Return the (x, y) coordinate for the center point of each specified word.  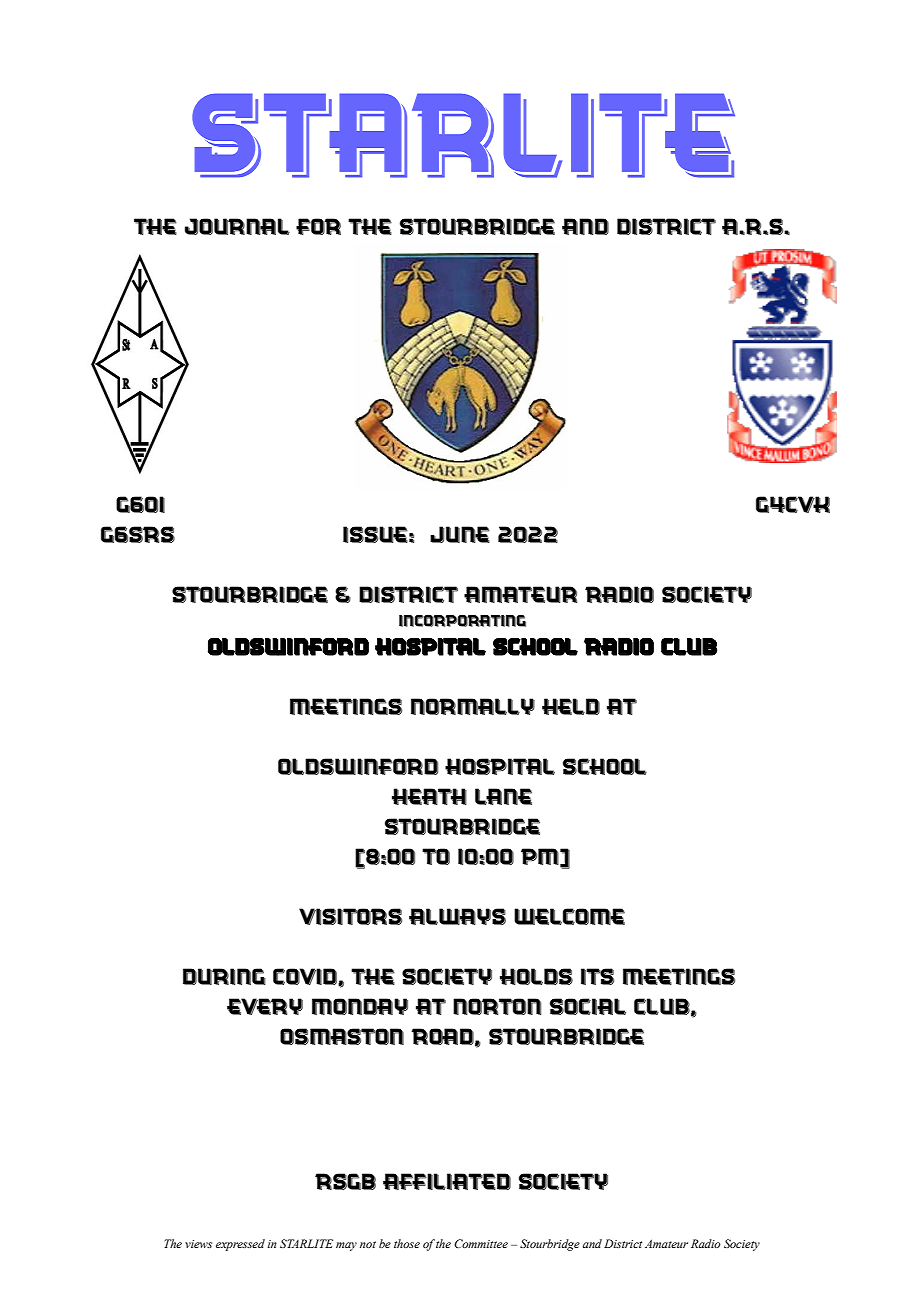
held (571, 706)
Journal (237, 226)
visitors (350, 916)
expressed (240, 1245)
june (460, 534)
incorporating (462, 621)
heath (429, 796)
